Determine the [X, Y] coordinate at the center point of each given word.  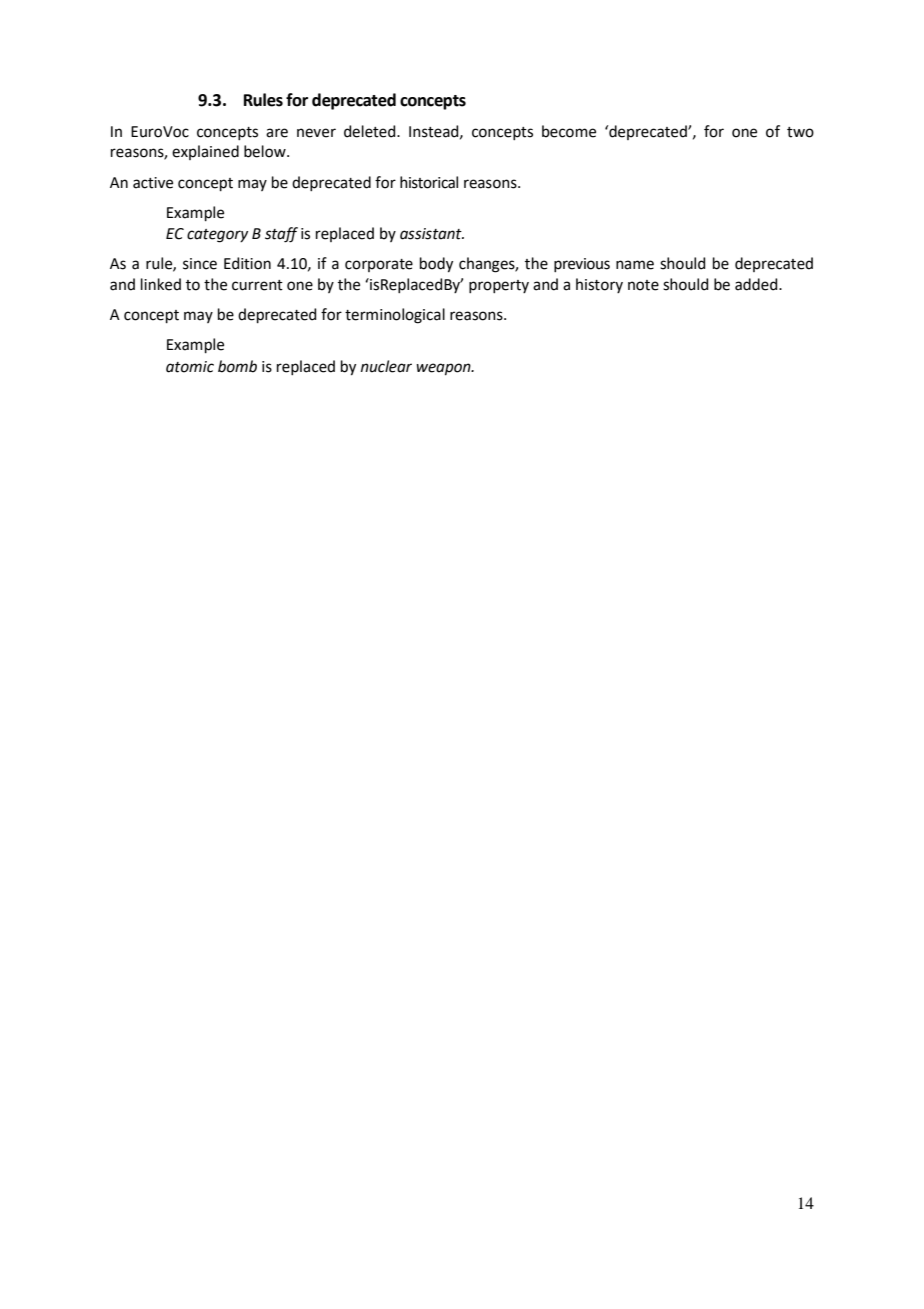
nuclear [386, 366]
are [277, 133]
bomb [237, 366]
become [569, 131]
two [800, 132]
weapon [444, 369]
